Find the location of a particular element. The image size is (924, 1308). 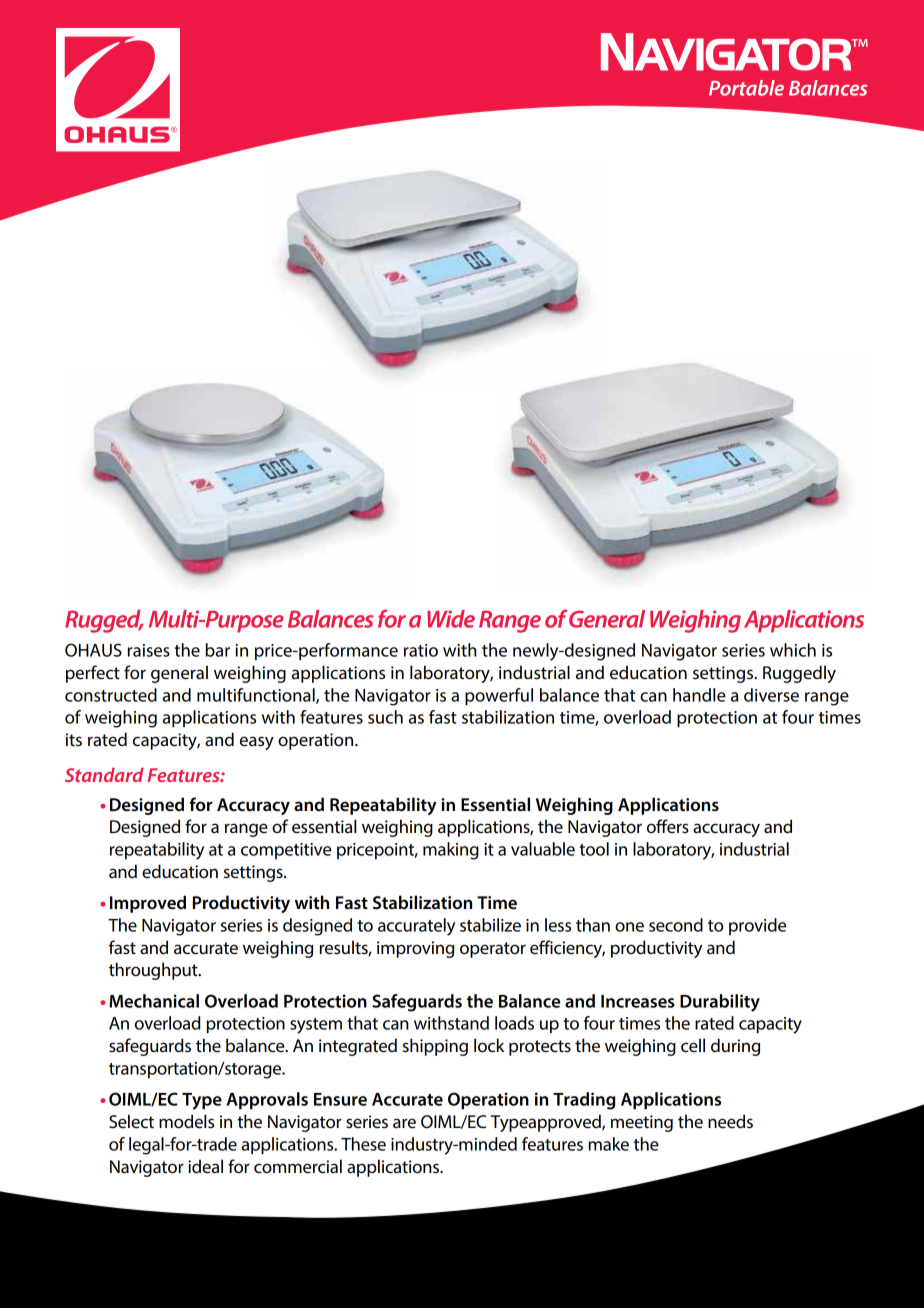

Portable is located at coordinates (746, 88).
